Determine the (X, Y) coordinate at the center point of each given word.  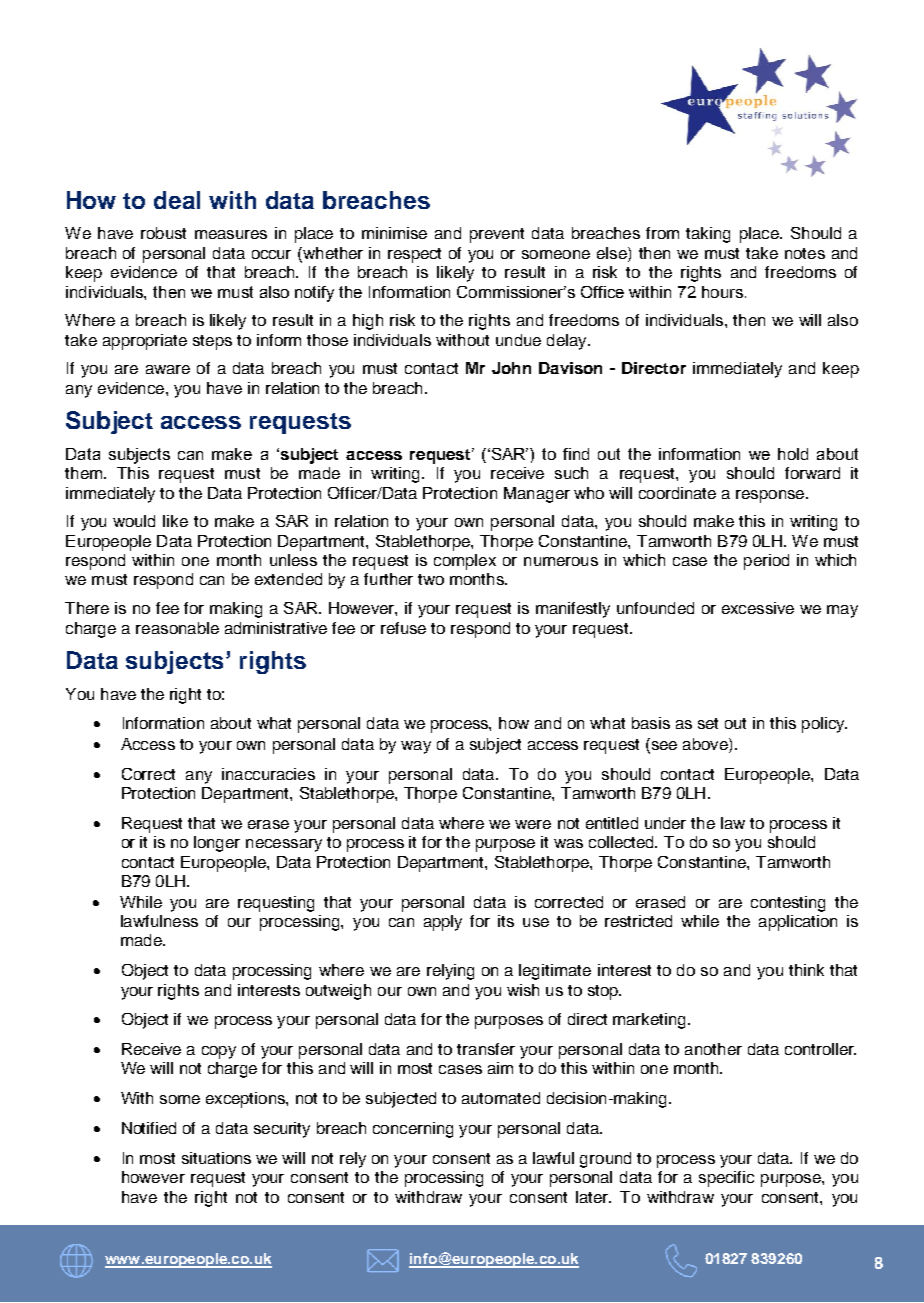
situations (216, 1158)
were (533, 824)
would (134, 521)
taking (708, 235)
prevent (497, 235)
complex (465, 562)
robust (163, 233)
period (766, 562)
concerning (413, 1130)
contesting (788, 904)
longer (217, 844)
